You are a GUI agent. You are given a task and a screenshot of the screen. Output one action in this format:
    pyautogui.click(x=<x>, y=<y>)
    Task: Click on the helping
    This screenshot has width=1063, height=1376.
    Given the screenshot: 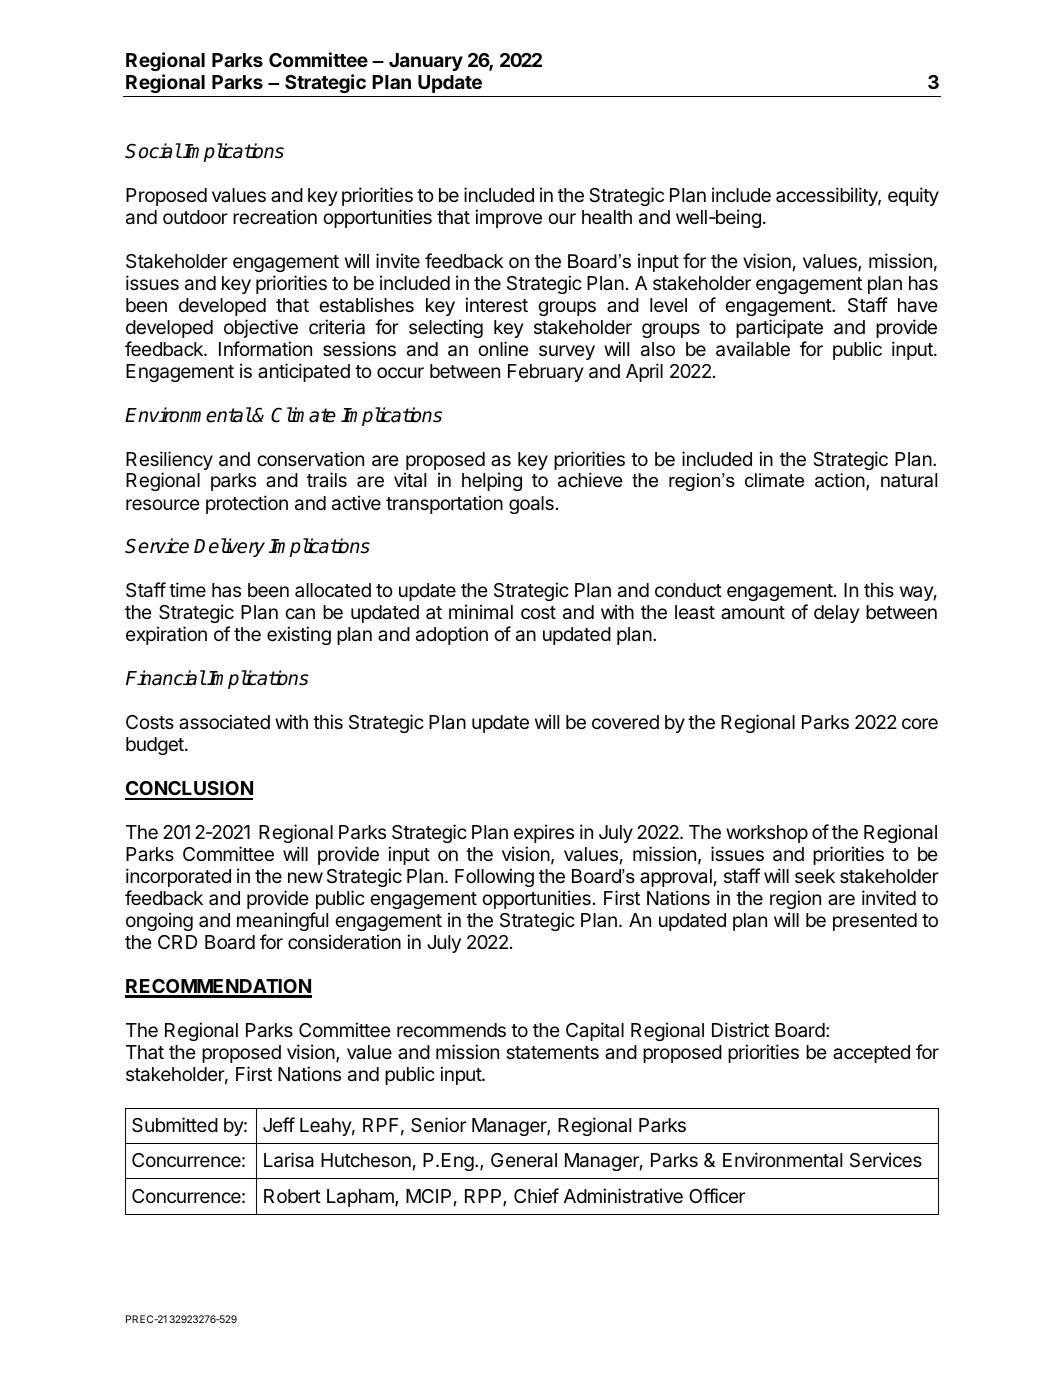 What is the action you would take?
    pyautogui.click(x=492, y=481)
